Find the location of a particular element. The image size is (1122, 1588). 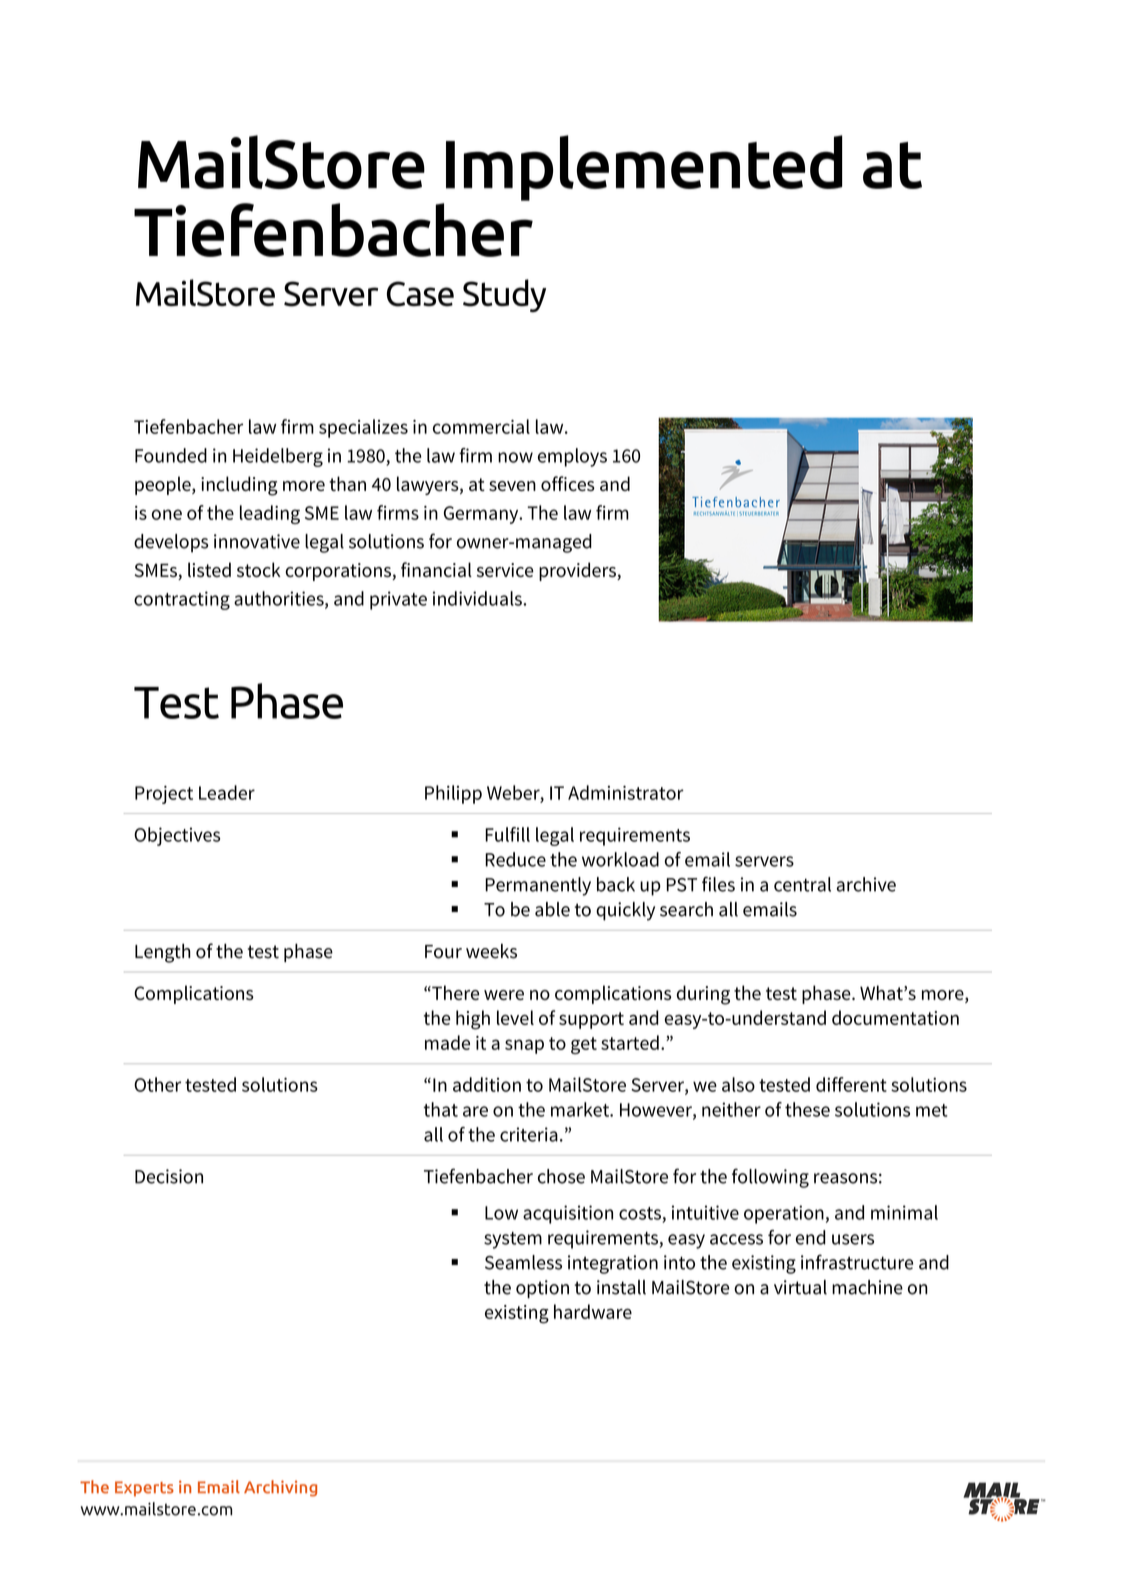

these is located at coordinates (807, 1109).
